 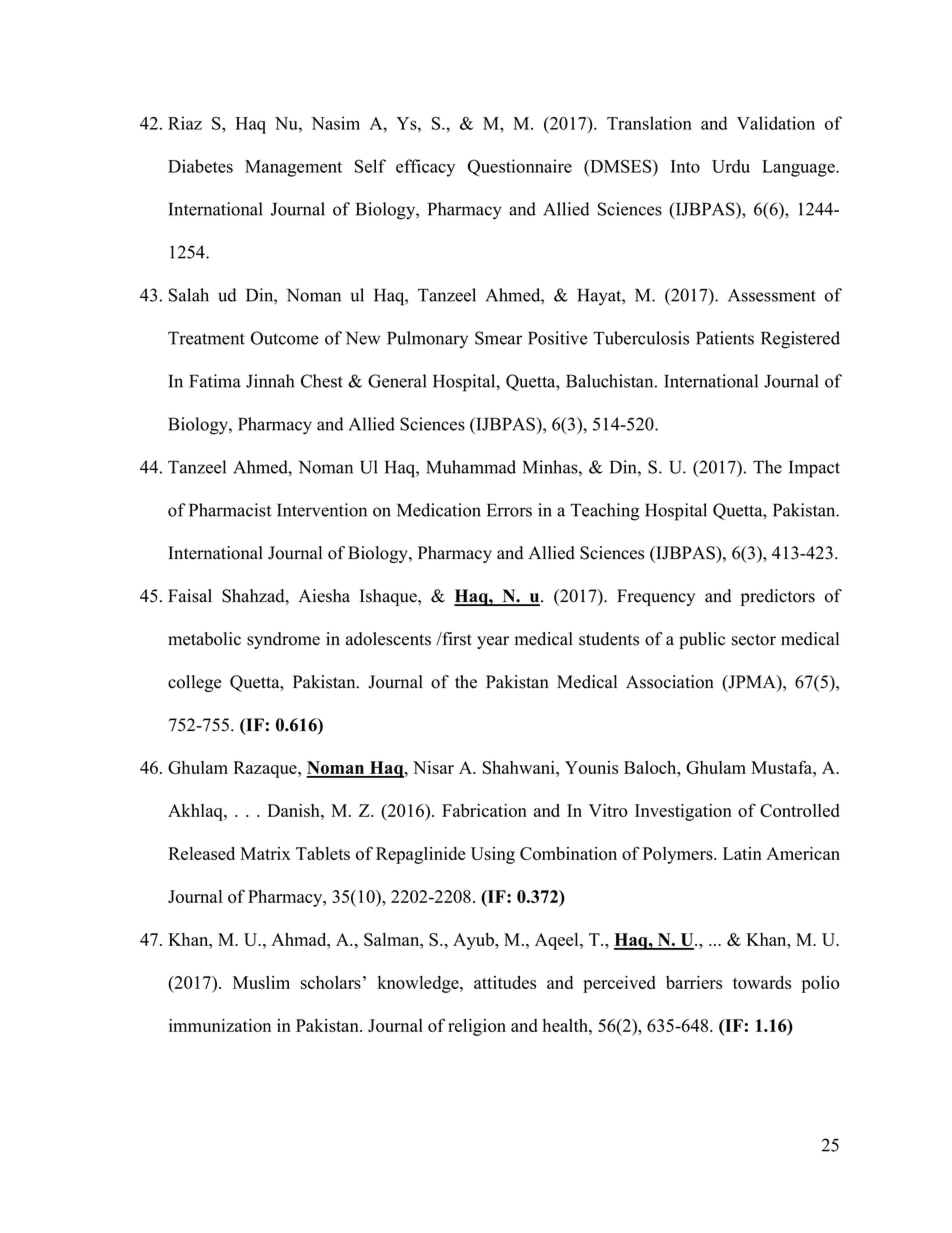 What do you see at coordinates (520, 167) in the image?
I see `Questionnaire` at bounding box center [520, 167].
